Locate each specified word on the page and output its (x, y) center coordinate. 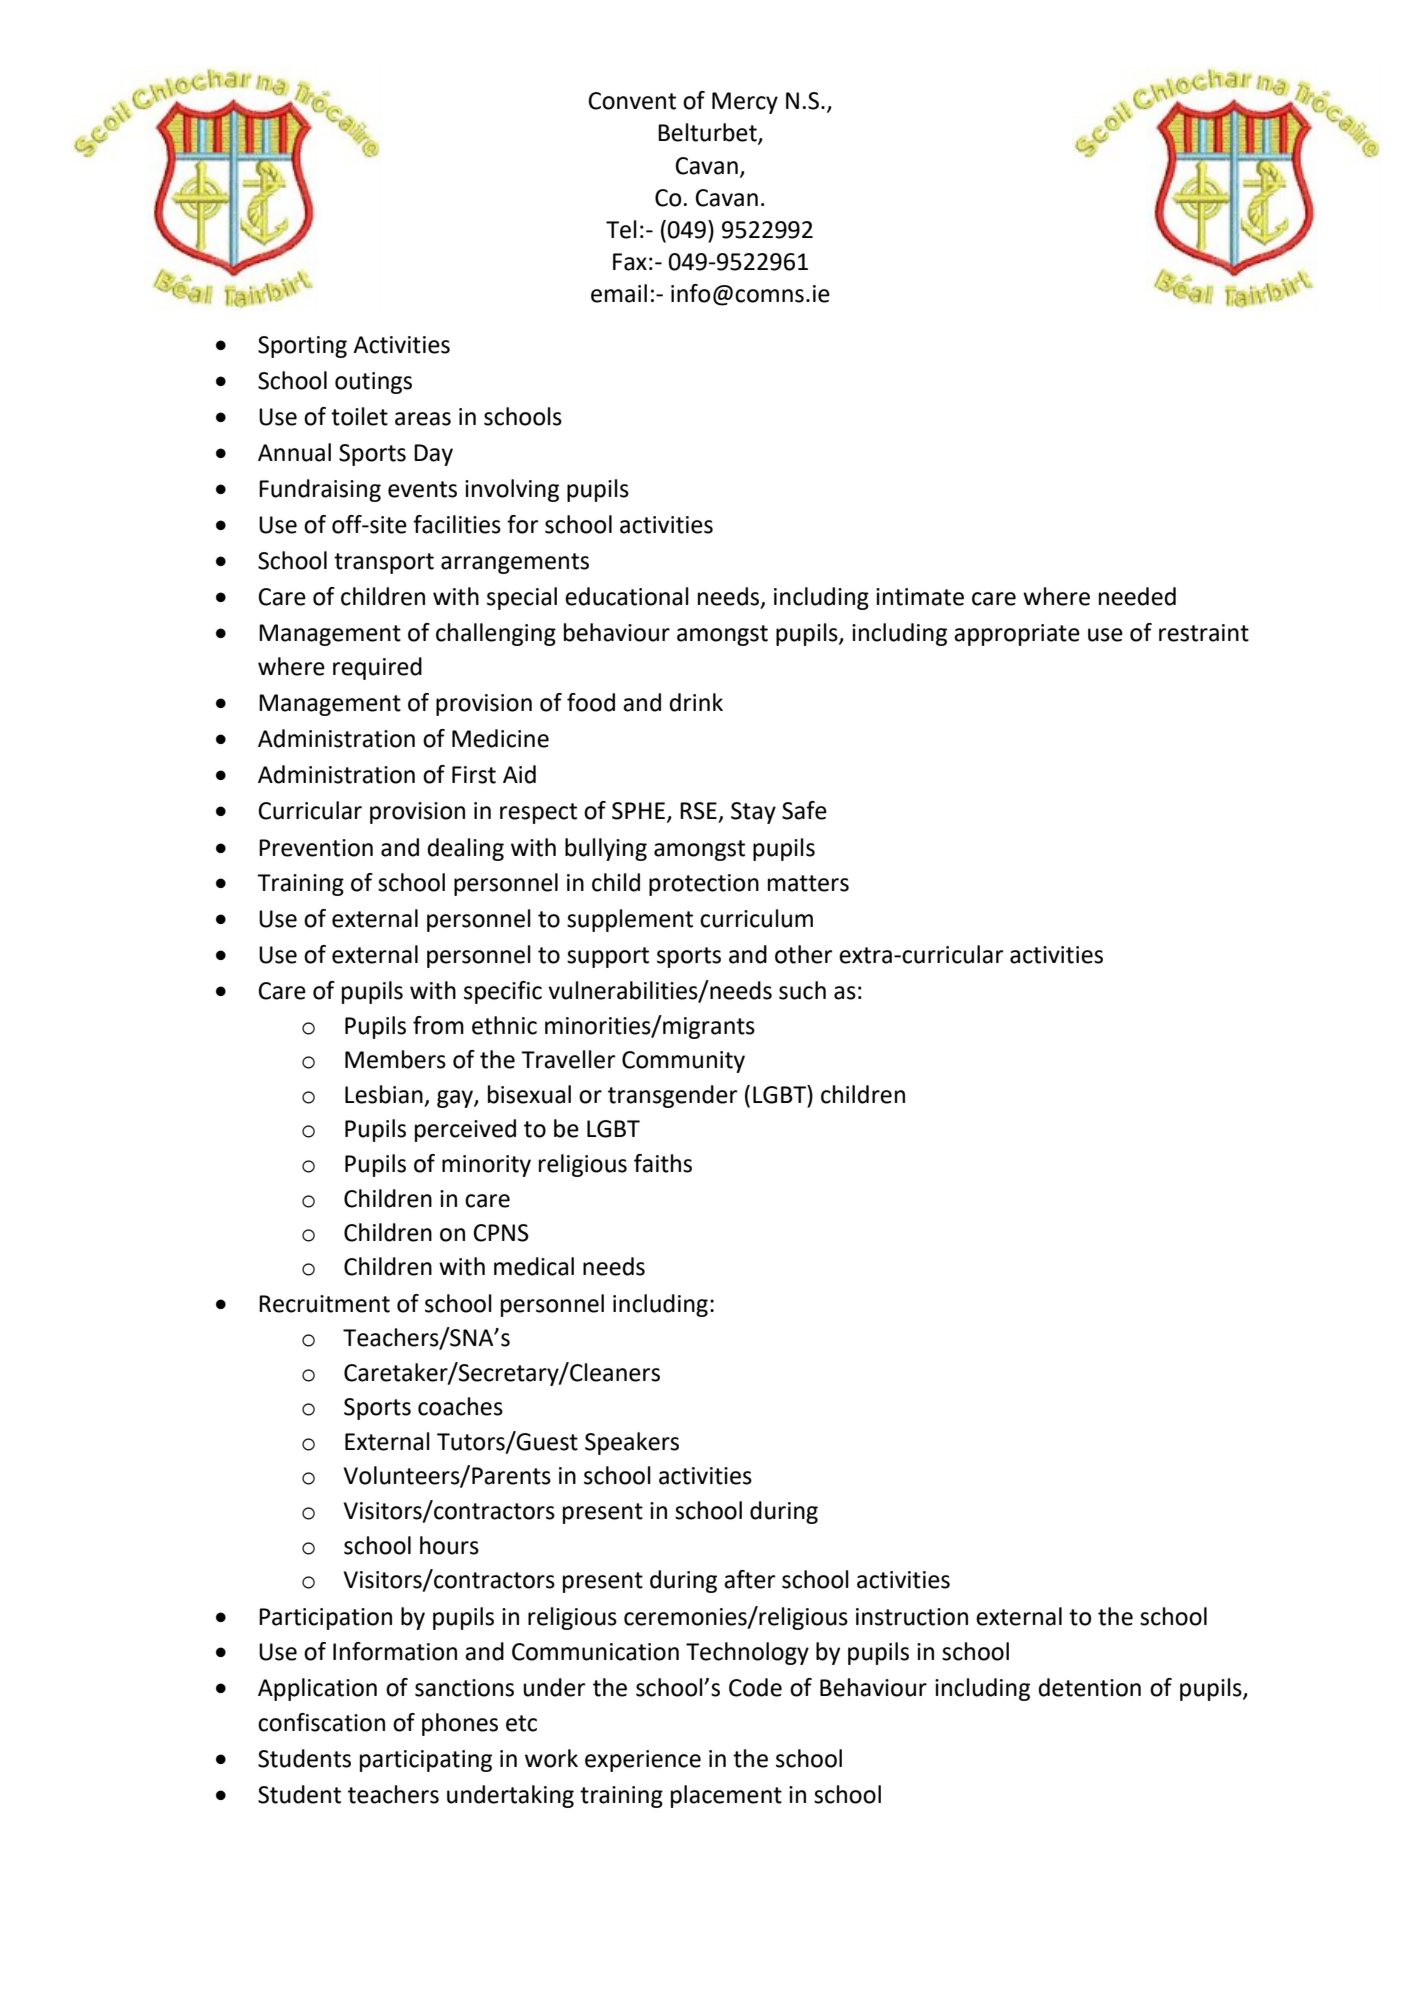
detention (1089, 1687)
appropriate (1017, 635)
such (802, 990)
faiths (663, 1163)
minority (486, 1166)
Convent (632, 101)
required (377, 668)
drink (696, 702)
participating (426, 1761)
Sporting (302, 347)
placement (726, 1796)
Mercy (745, 103)
